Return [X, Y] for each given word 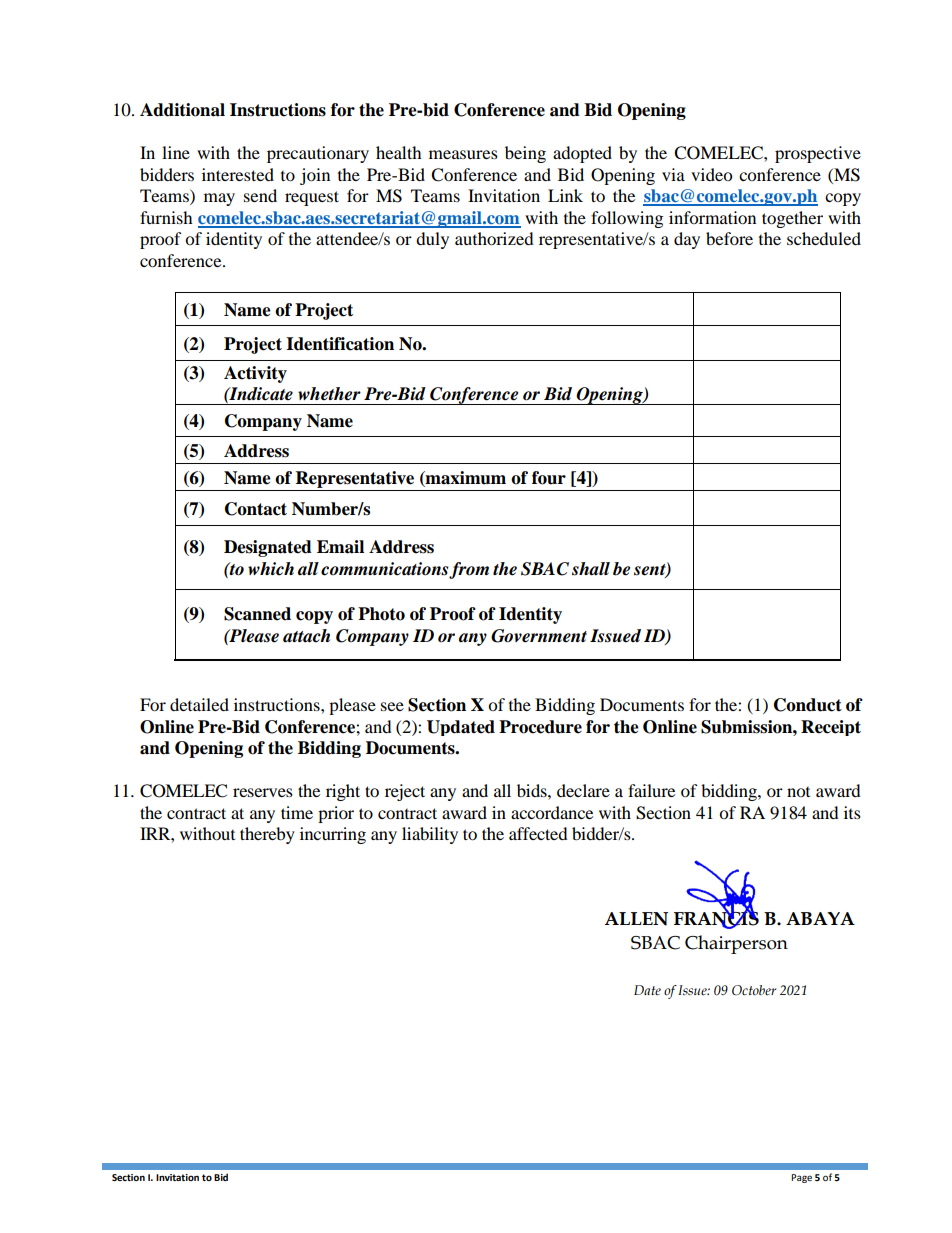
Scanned [257, 614]
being [525, 154]
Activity [255, 374]
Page [801, 1178]
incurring [333, 835]
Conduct [808, 705]
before [729, 238]
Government [539, 636]
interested [238, 174]
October [754, 990]
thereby [267, 835]
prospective [818, 154]
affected [538, 833]
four [549, 478]
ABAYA [820, 918]
